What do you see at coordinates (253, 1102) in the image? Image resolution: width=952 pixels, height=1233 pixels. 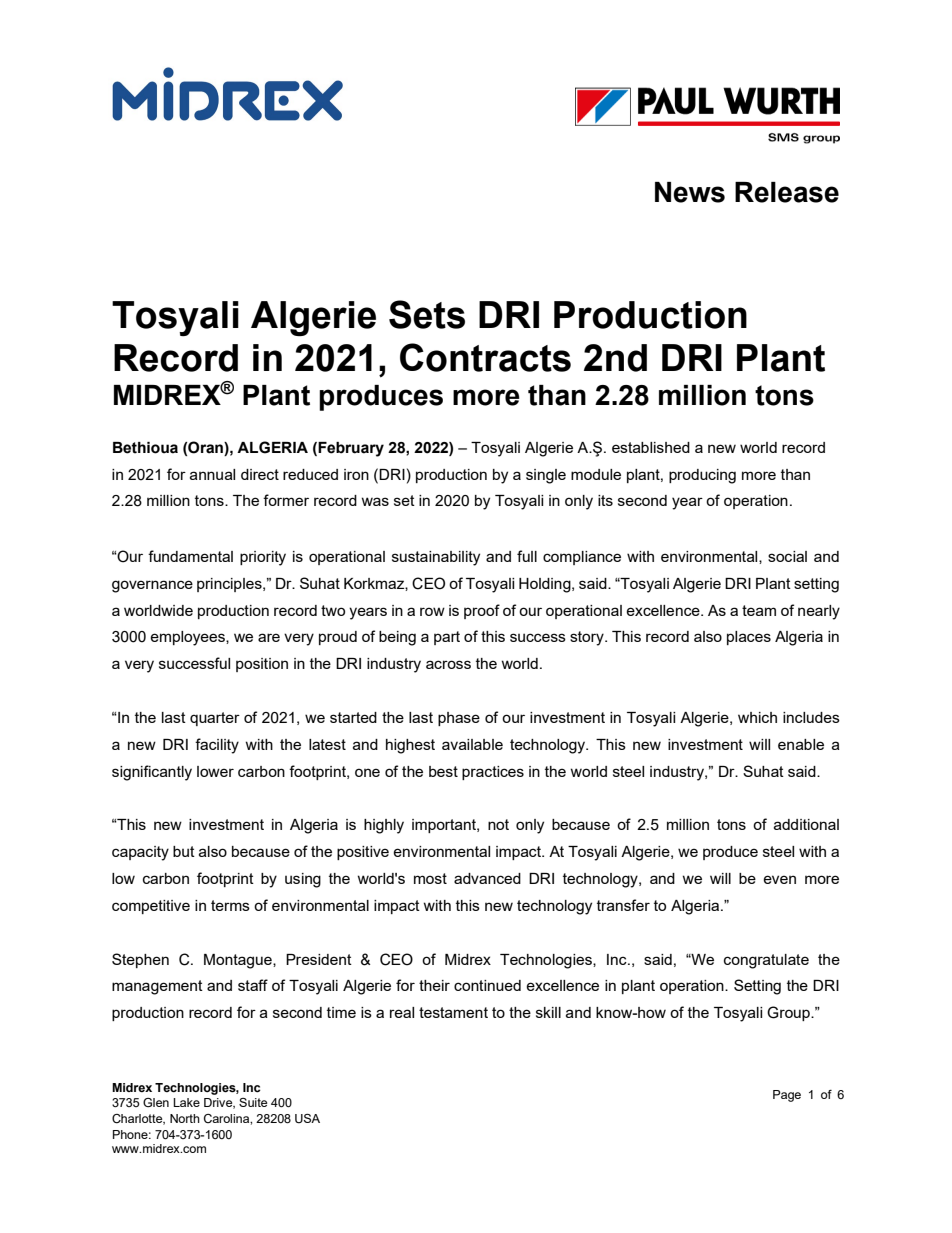 I see `Suite` at bounding box center [253, 1102].
